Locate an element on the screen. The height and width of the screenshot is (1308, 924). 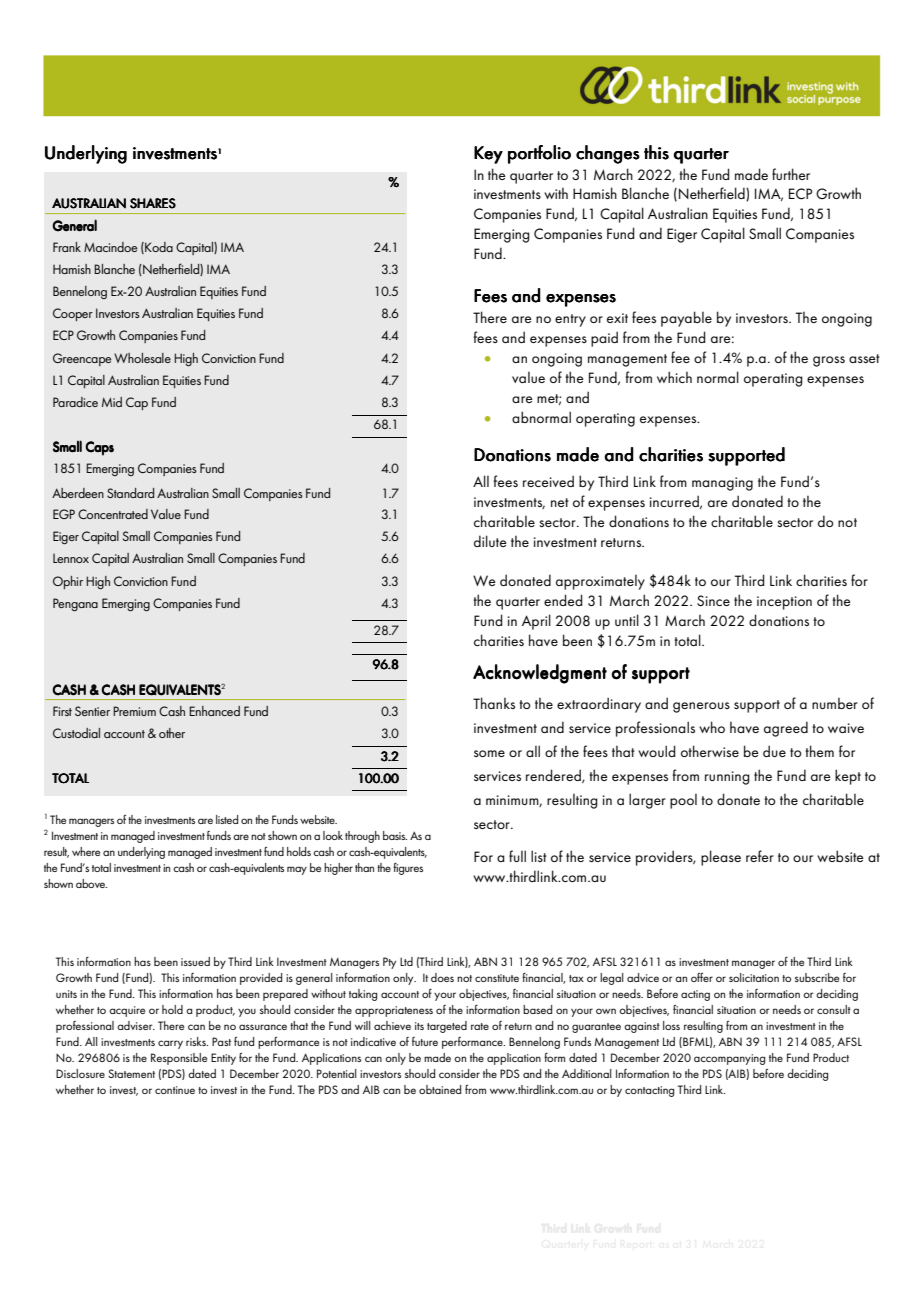
Responsible is located at coordinates (179, 1059).
